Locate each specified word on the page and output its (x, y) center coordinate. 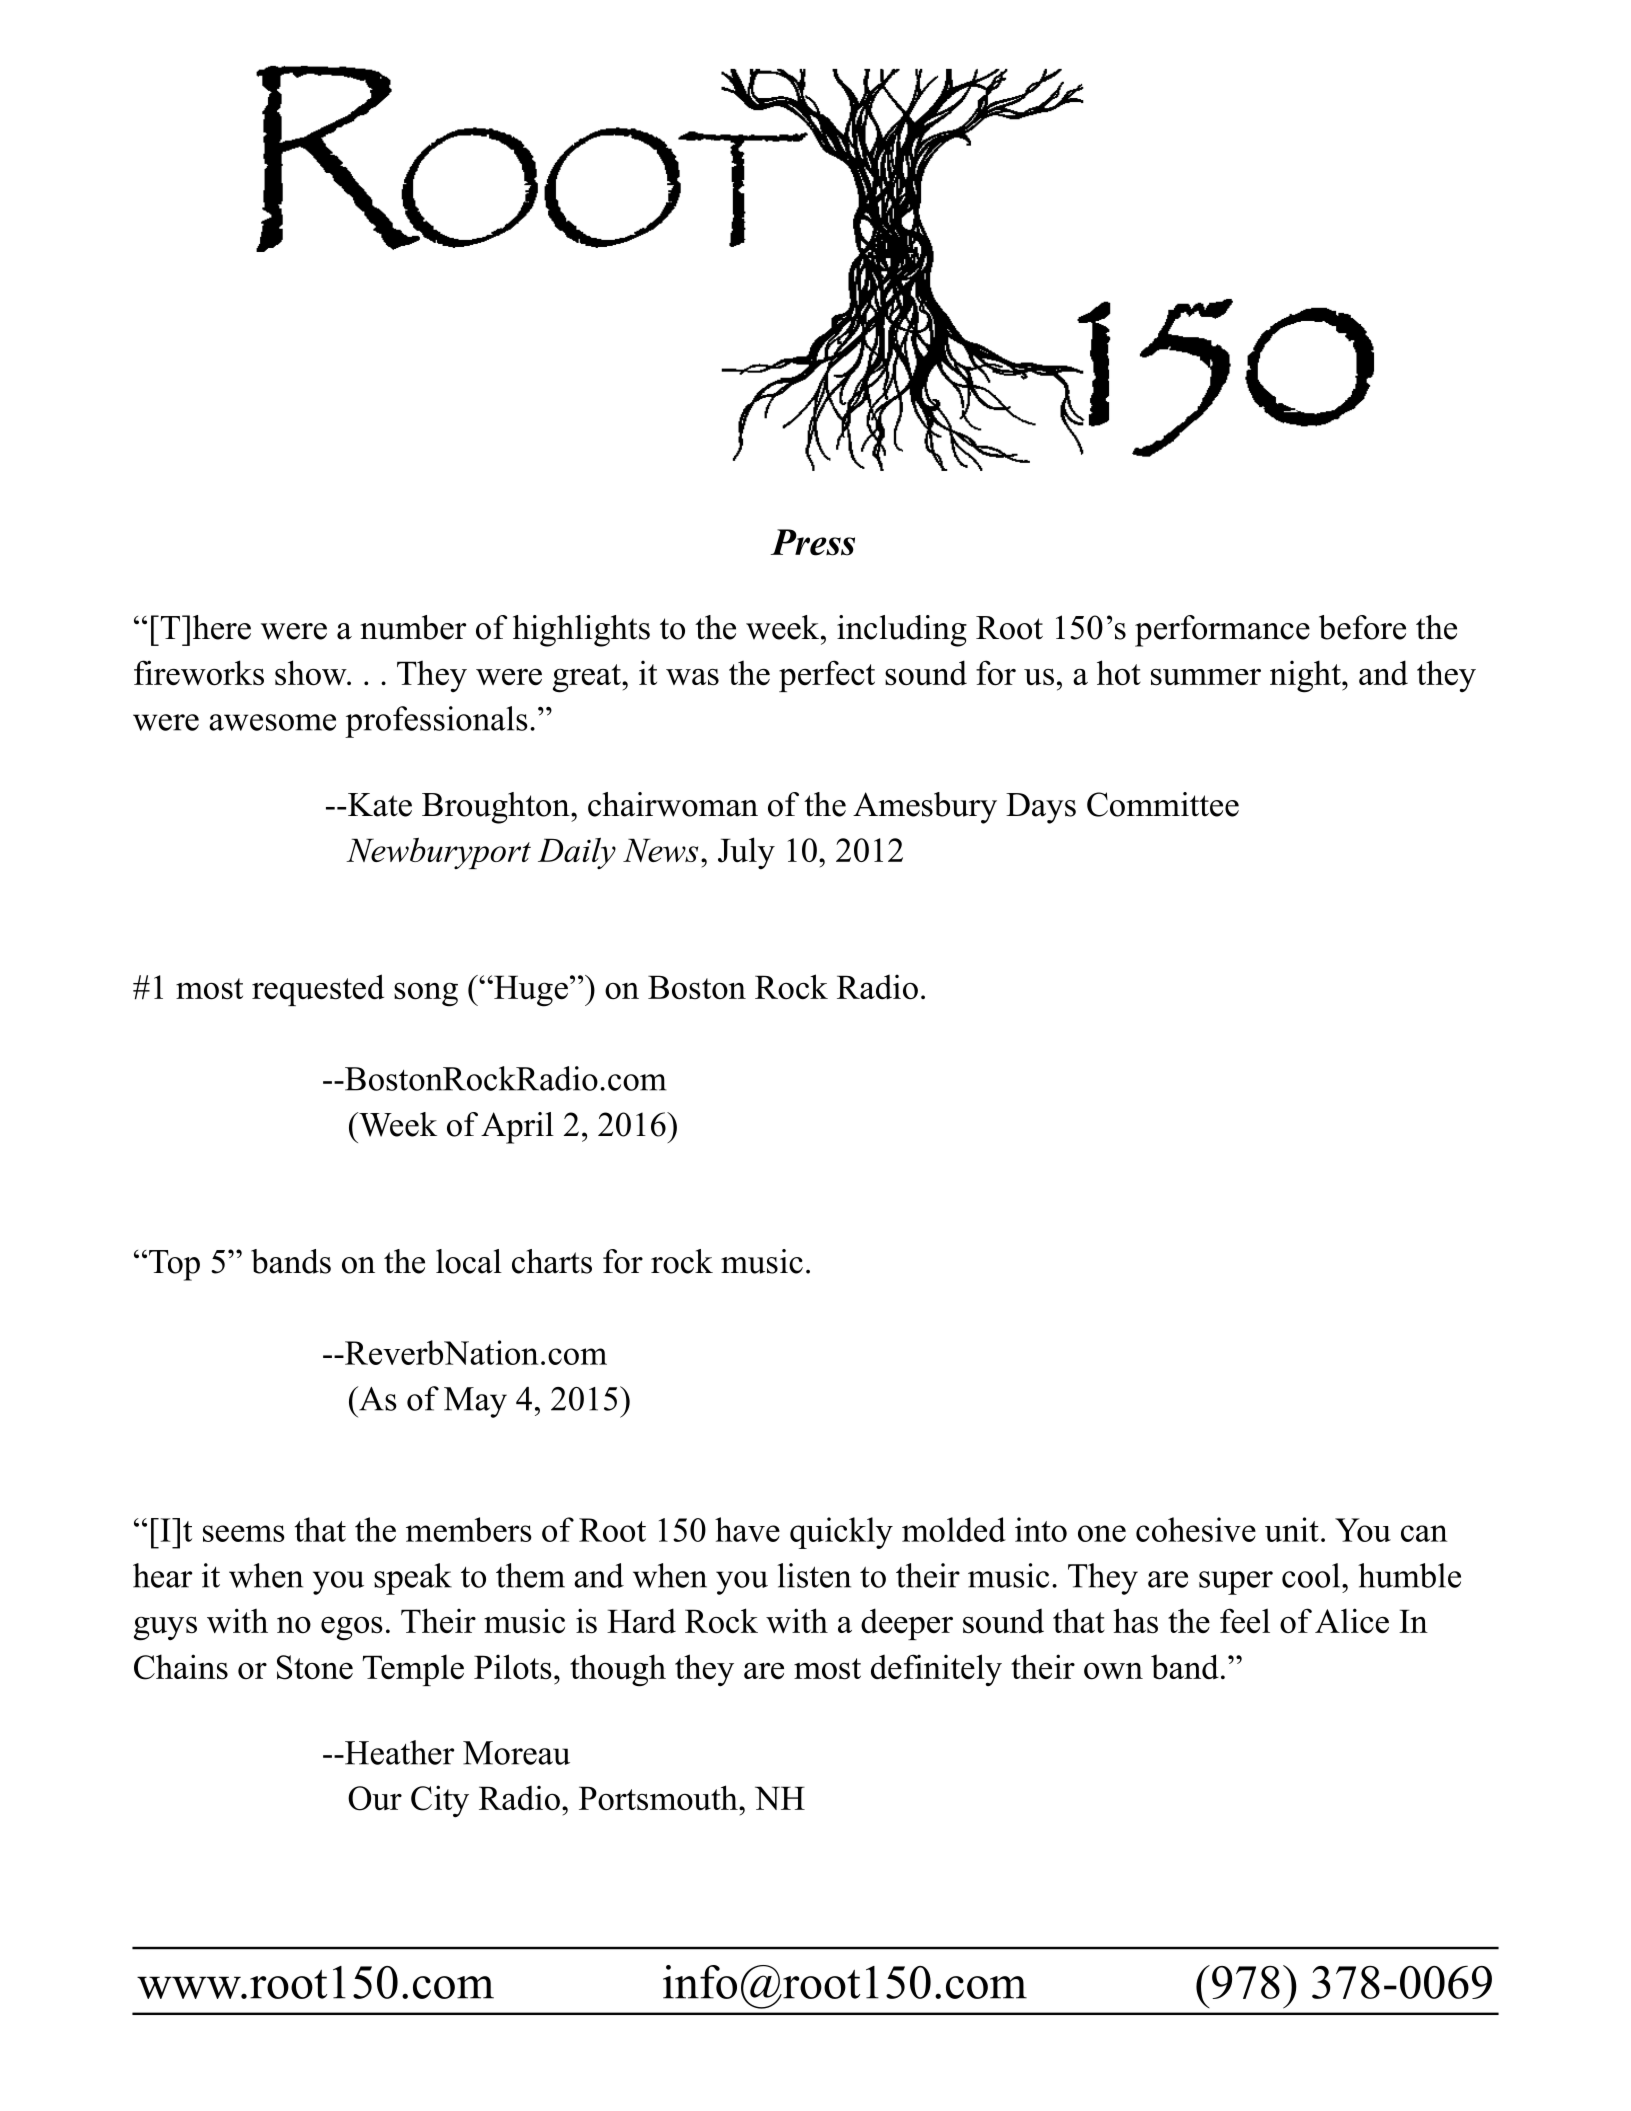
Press (812, 542)
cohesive (1196, 1529)
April (517, 1128)
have (747, 1529)
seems (244, 1533)
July (746, 853)
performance (1222, 631)
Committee (1163, 804)
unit (1292, 1529)
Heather (398, 1752)
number (413, 627)
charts (552, 1261)
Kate (380, 805)
